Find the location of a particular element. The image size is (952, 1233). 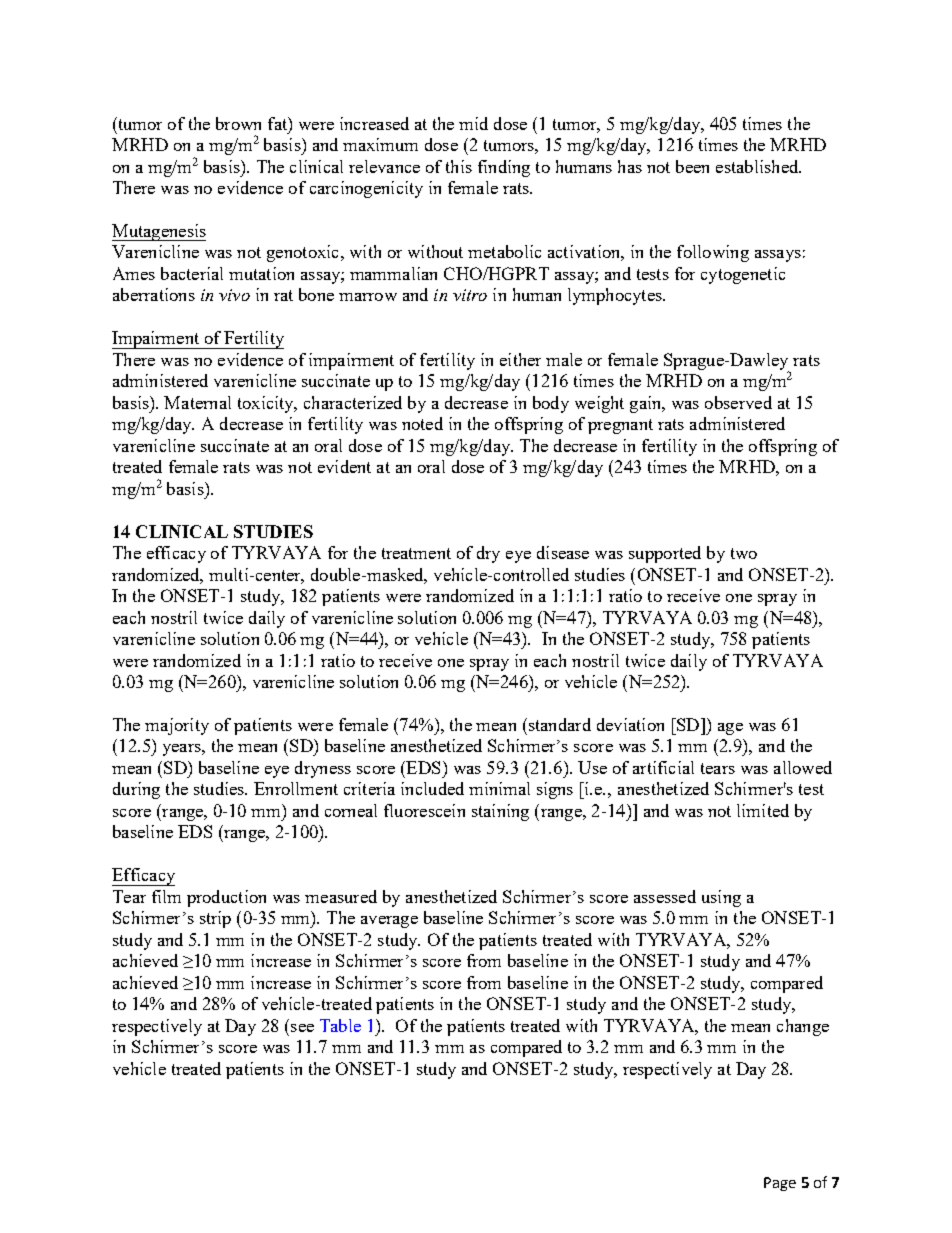

Maternal is located at coordinates (197, 402).
